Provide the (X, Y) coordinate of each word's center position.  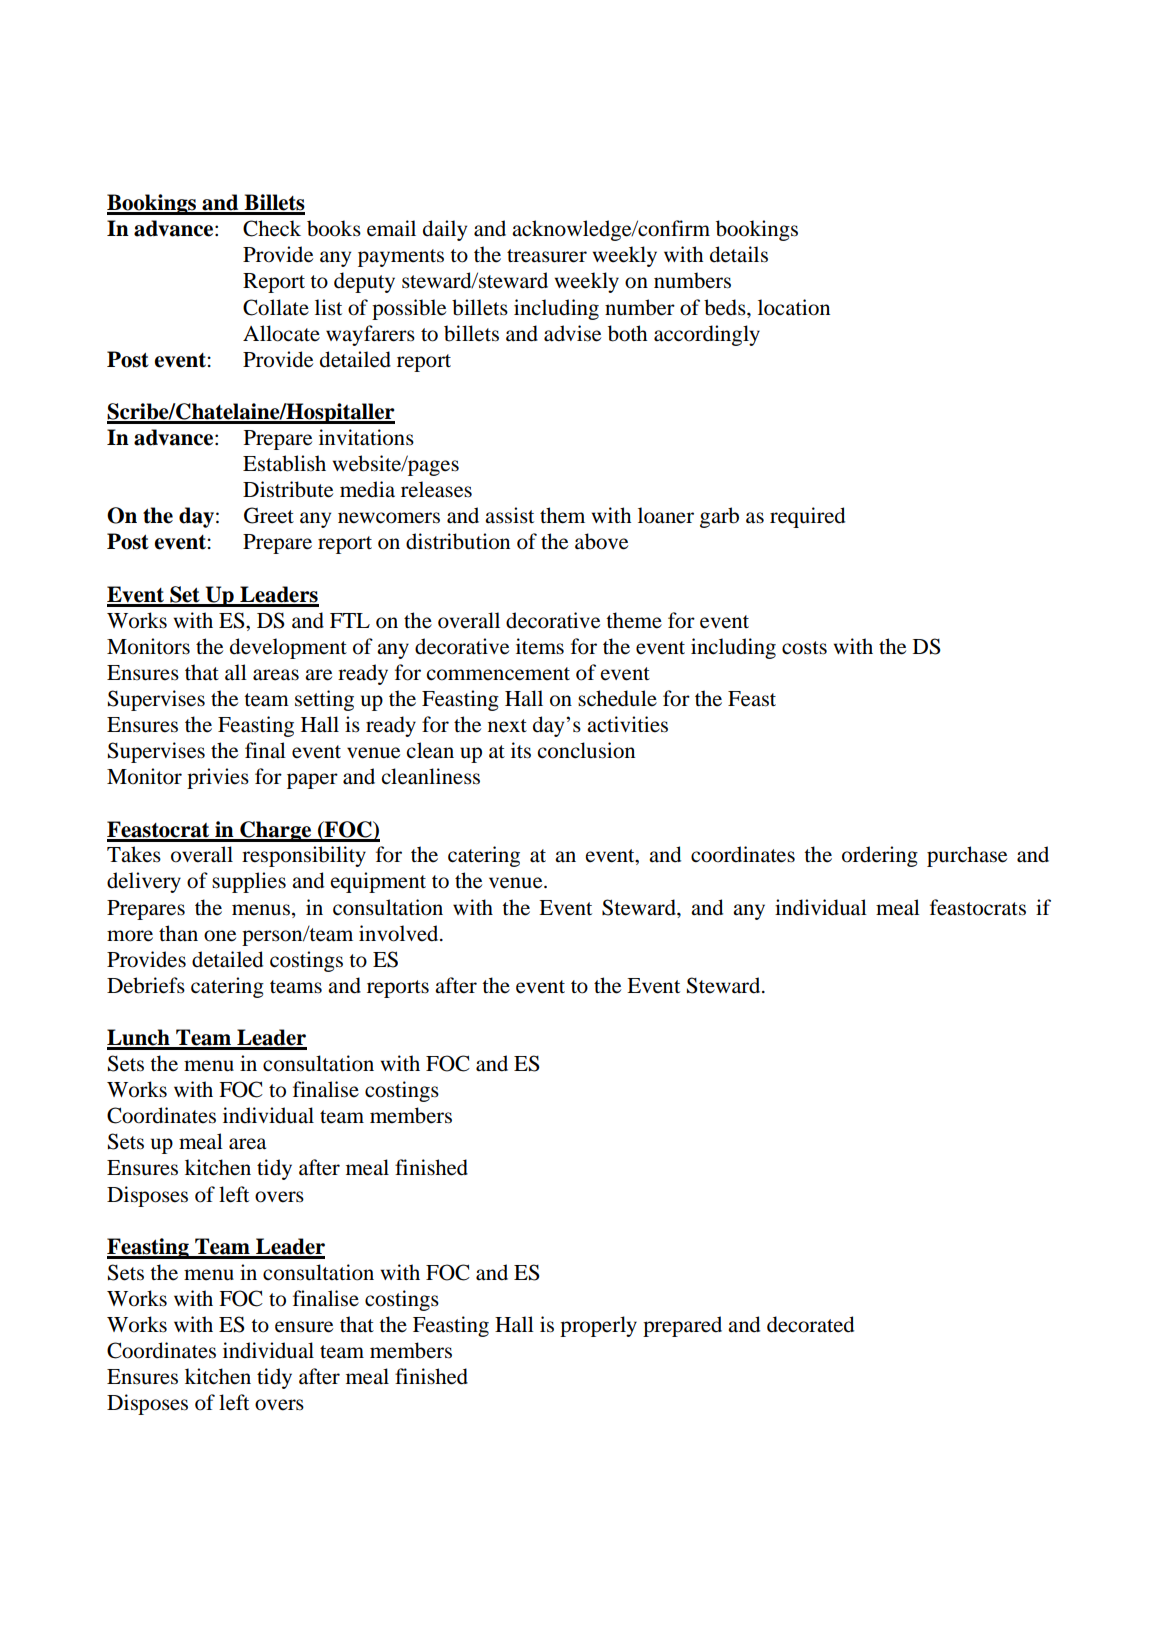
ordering (880, 856)
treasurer (547, 256)
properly (598, 1326)
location (794, 307)
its (521, 750)
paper (312, 781)
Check (272, 228)
